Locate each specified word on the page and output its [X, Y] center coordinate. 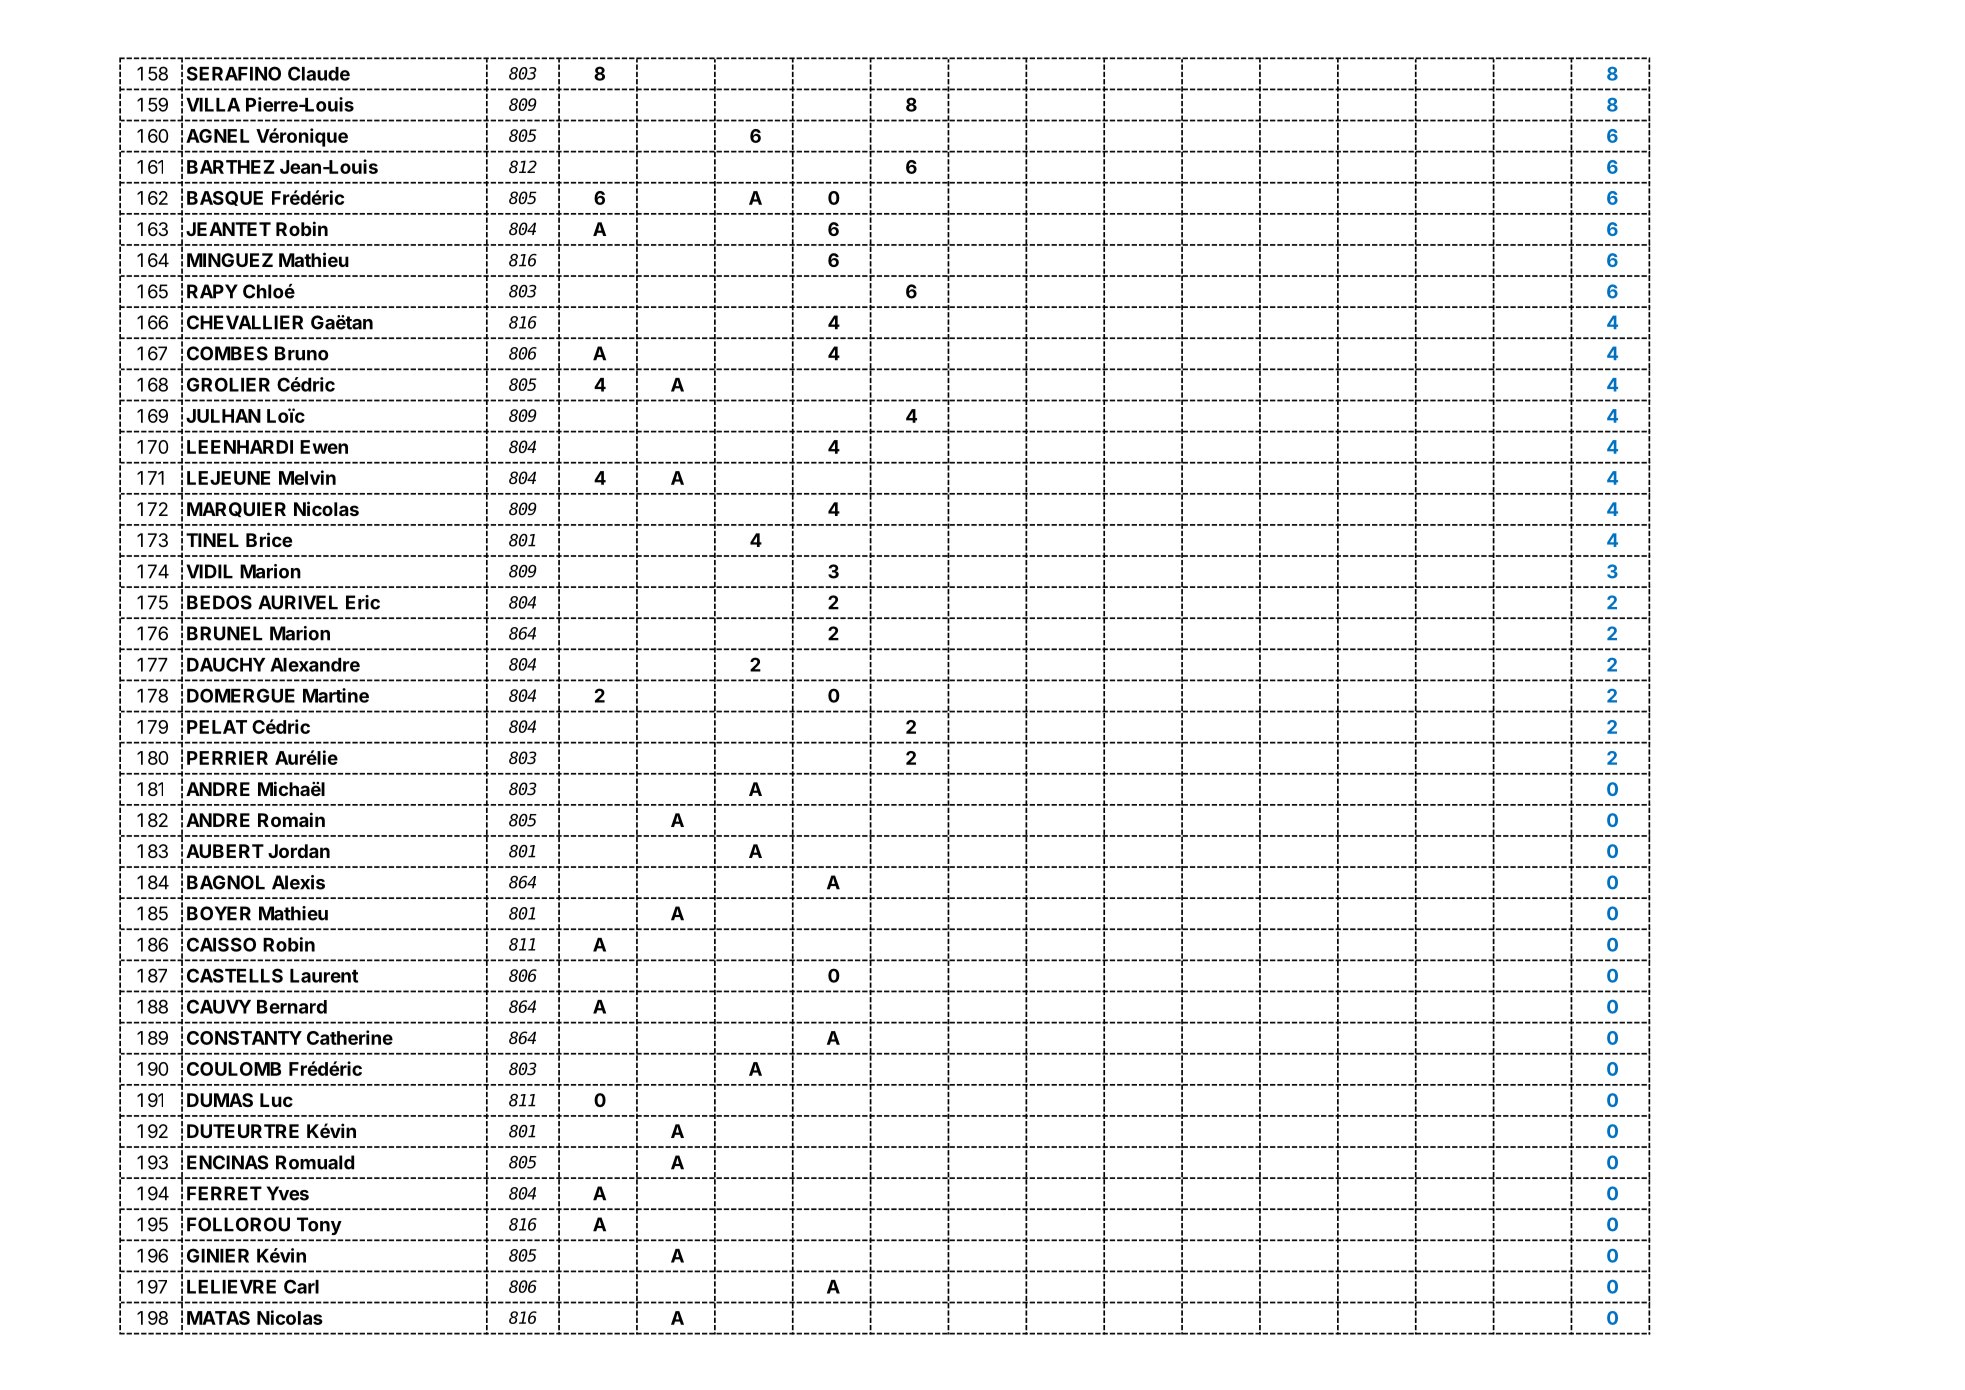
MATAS [218, 1318]
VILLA [213, 105]
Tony [319, 1226]
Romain [291, 819]
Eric [363, 602]
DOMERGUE [241, 695]
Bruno [302, 353]
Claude [319, 73]
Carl [301, 1286]
